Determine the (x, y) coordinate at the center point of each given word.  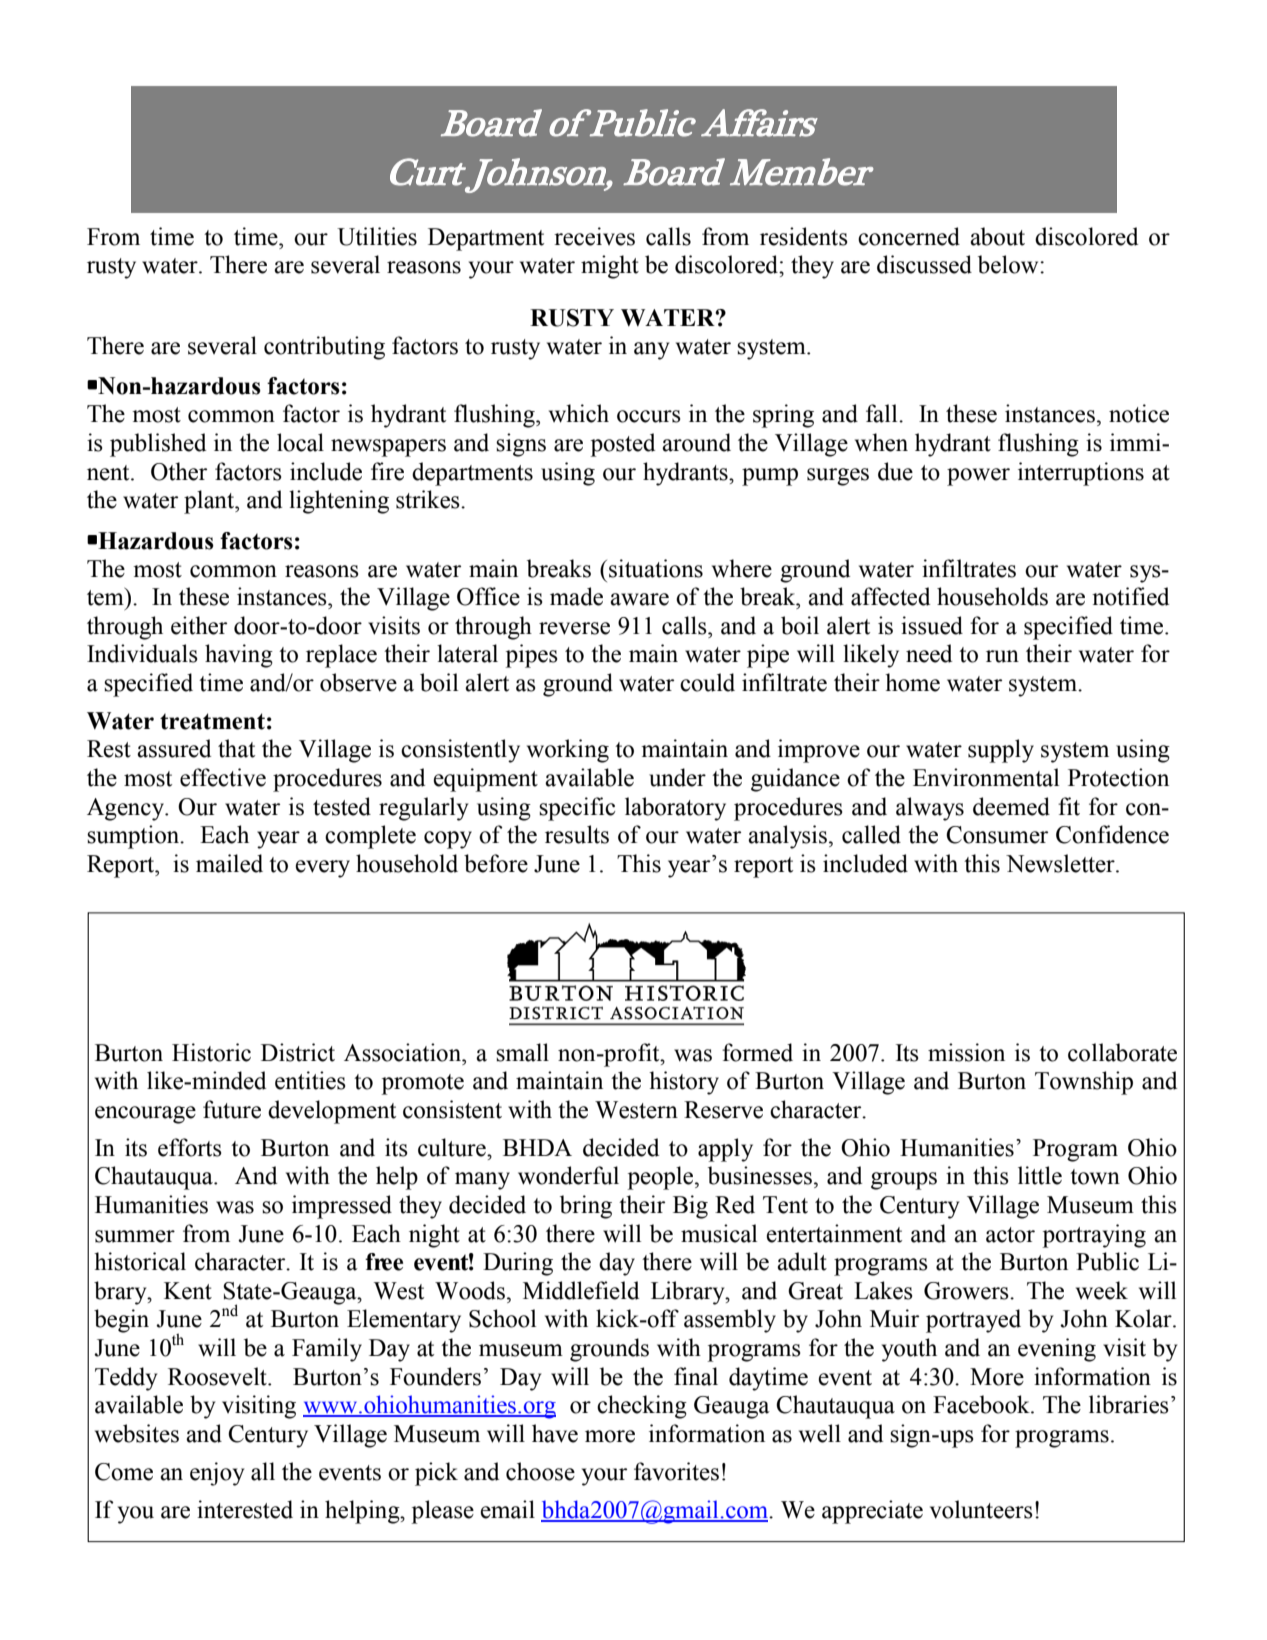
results (577, 834)
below (1009, 264)
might (610, 267)
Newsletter (1061, 863)
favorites (676, 1471)
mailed (229, 863)
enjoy (217, 1474)
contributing (324, 348)
